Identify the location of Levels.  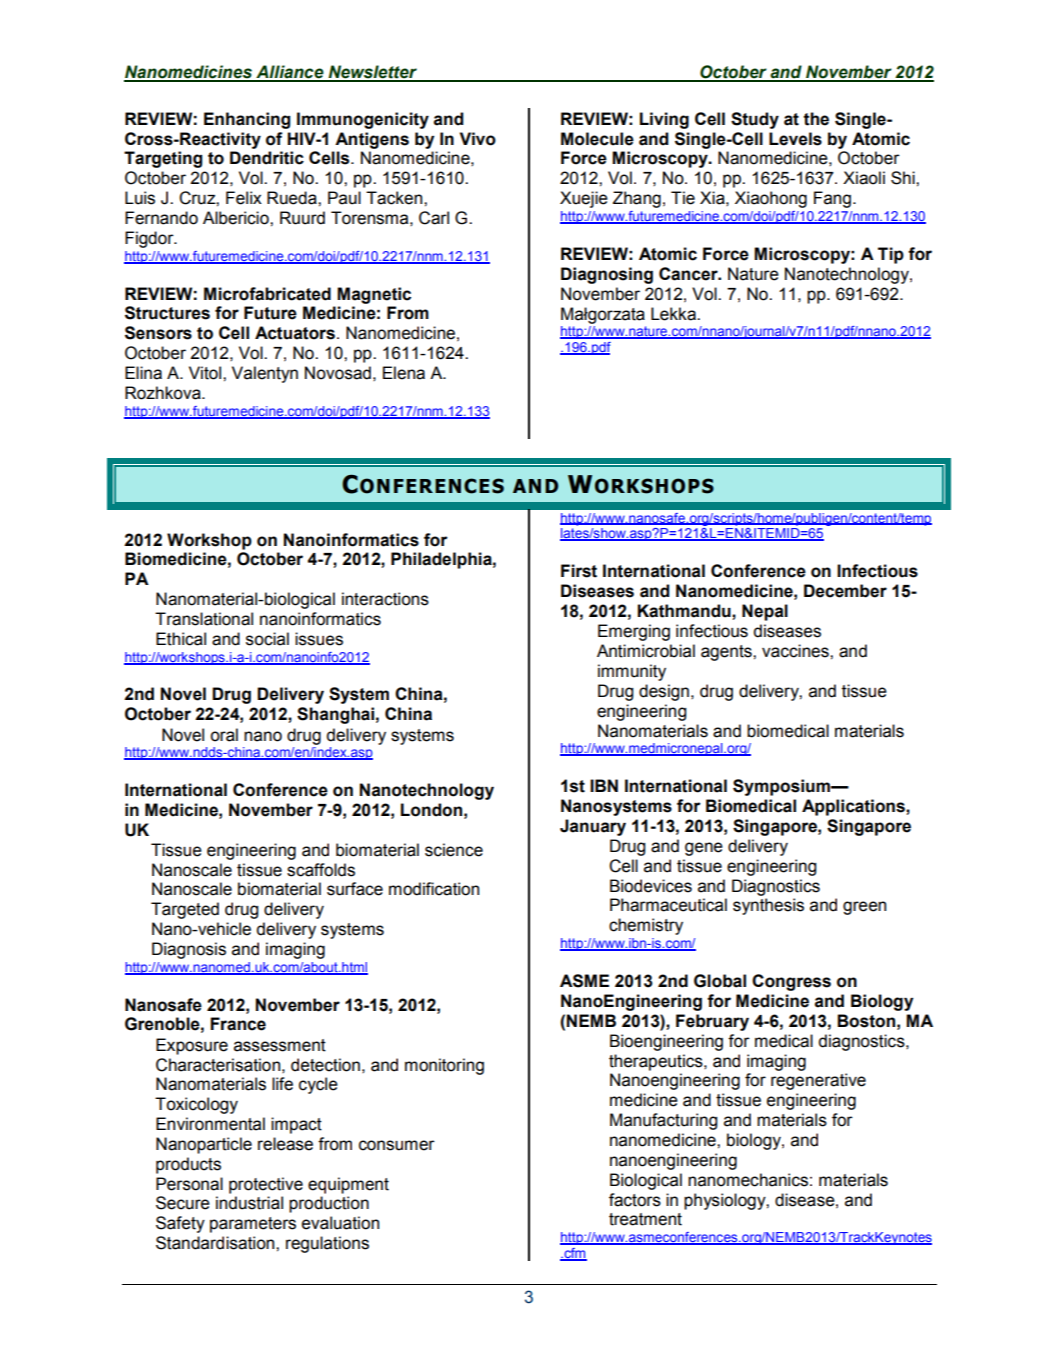
(795, 139).
